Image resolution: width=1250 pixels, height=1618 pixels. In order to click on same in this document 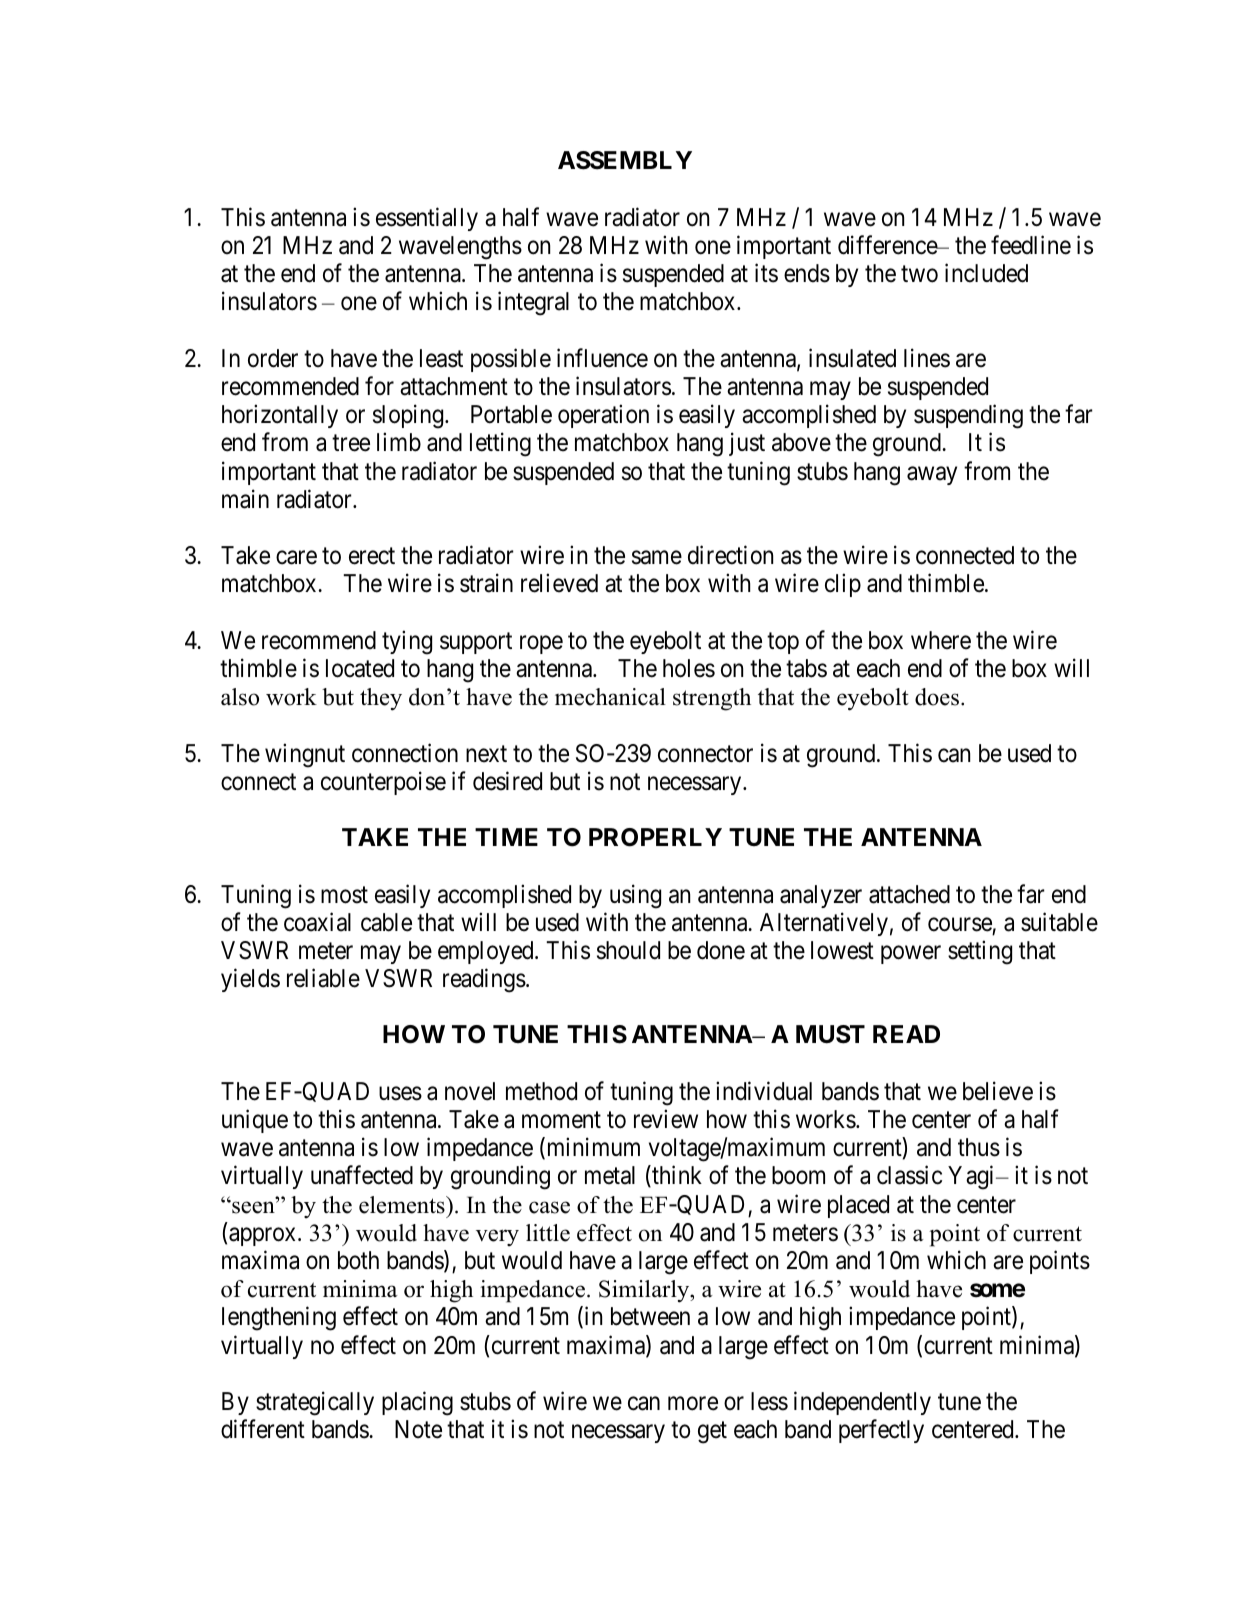, I will do `click(657, 558)`.
